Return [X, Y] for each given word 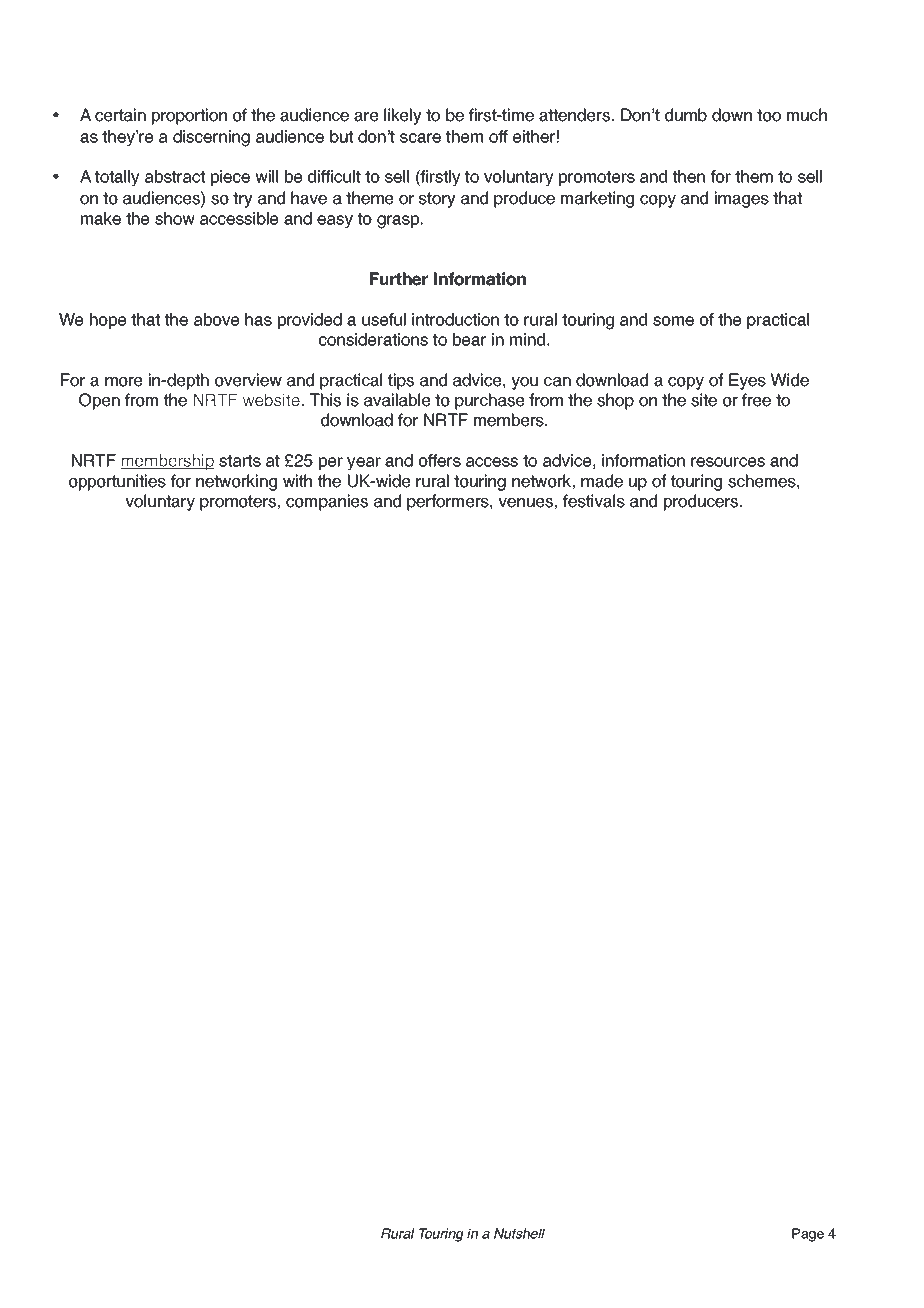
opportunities [117, 482]
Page [808, 1235]
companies [327, 502]
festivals [594, 501]
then [689, 176]
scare [420, 138]
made [602, 481]
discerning [211, 138]
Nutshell [519, 1233]
